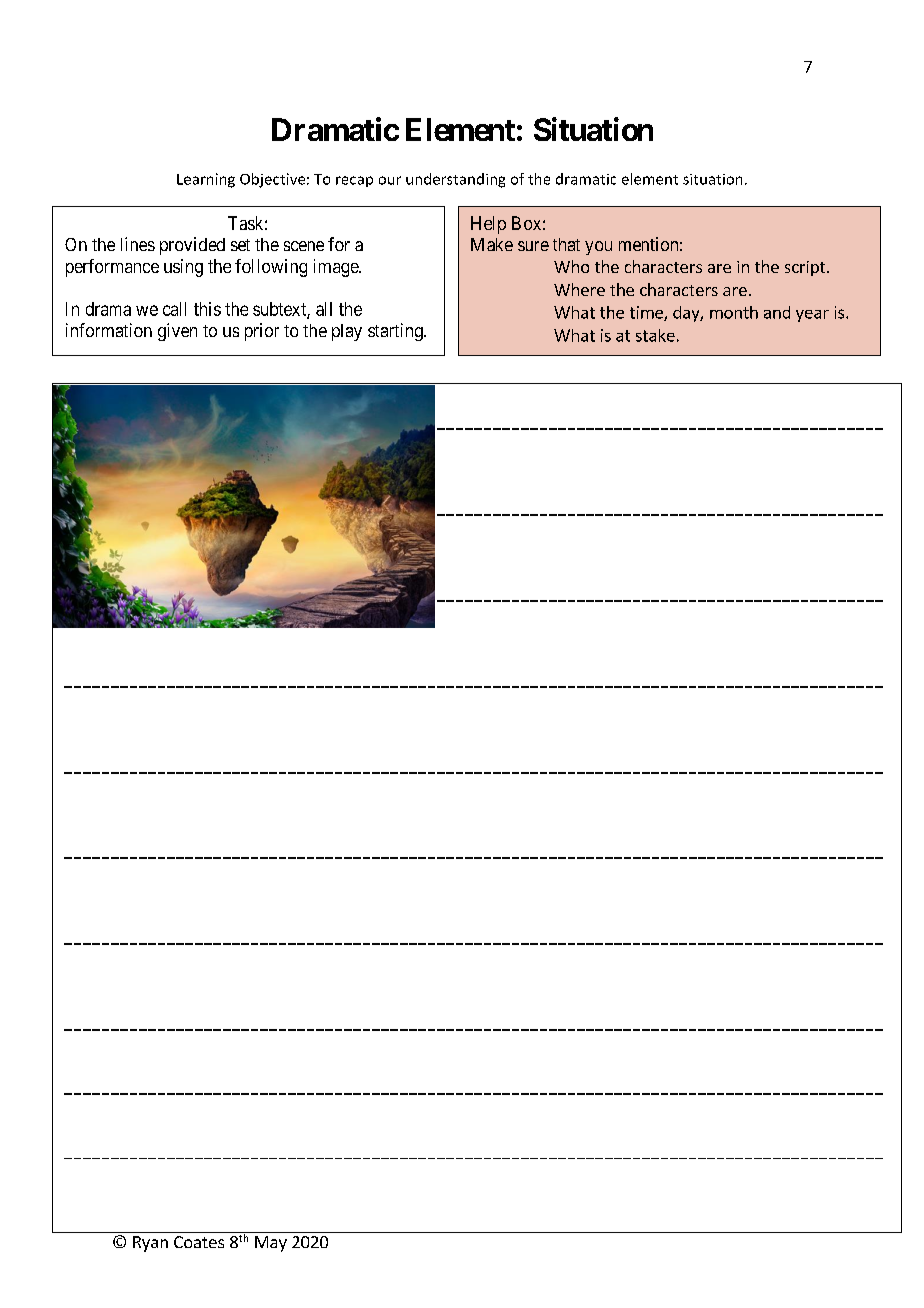 This screenshot has height=1308, width=924. What do you see at coordinates (199, 1242) in the screenshot?
I see `Coates` at bounding box center [199, 1242].
